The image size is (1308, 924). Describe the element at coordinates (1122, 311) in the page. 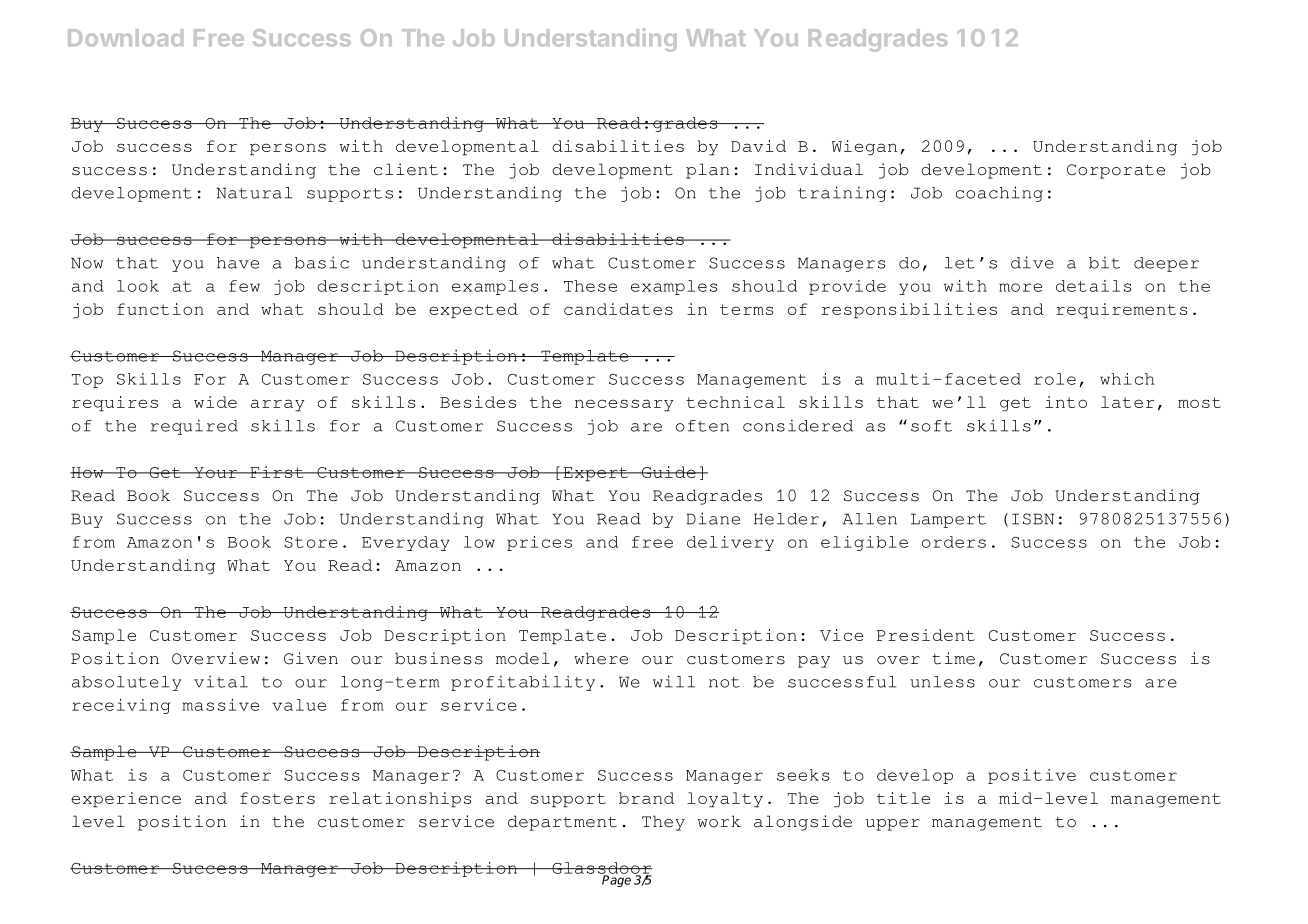

I see `requirements` at that location.
